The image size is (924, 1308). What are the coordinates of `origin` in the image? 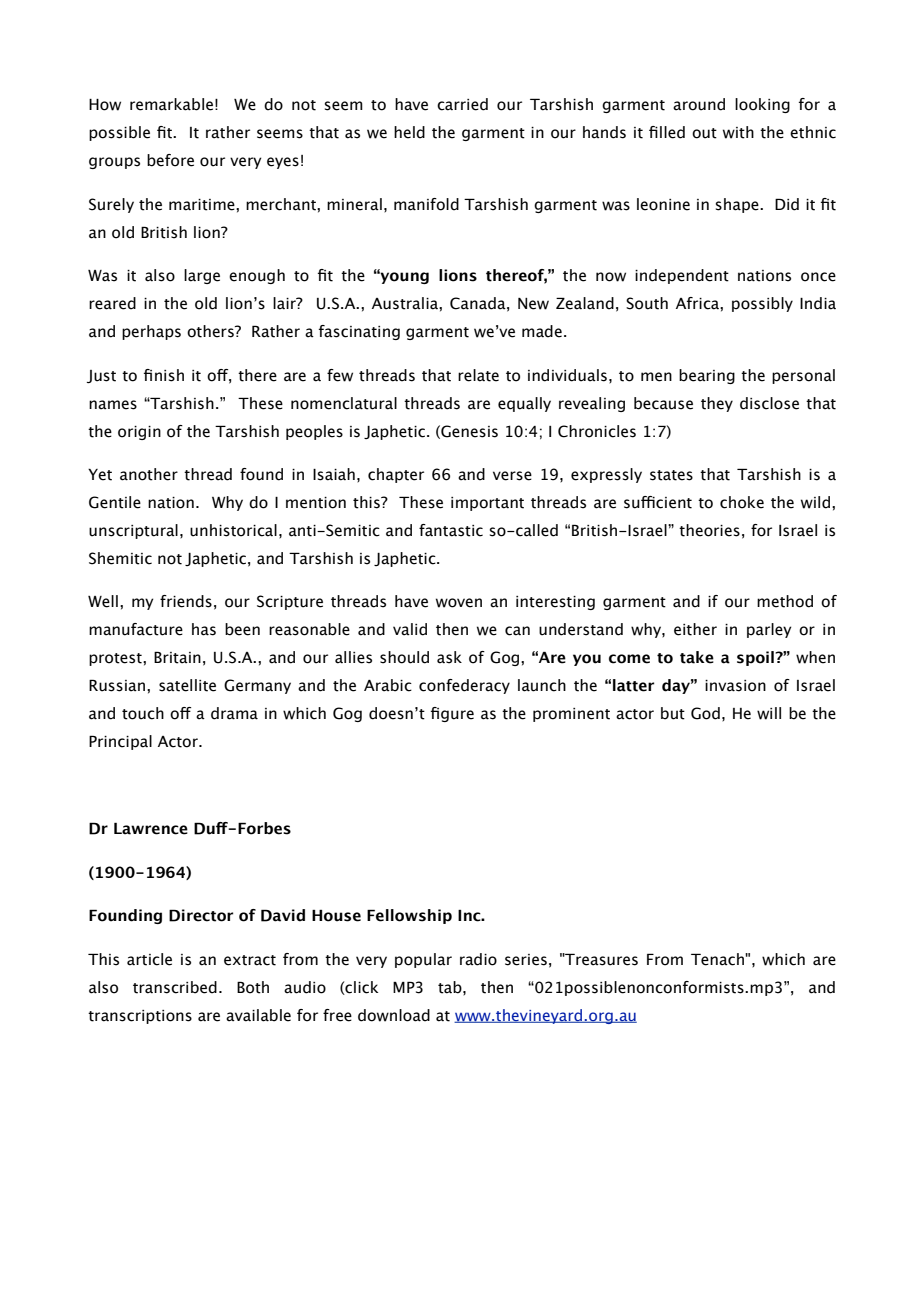 It's located at (139, 433).
